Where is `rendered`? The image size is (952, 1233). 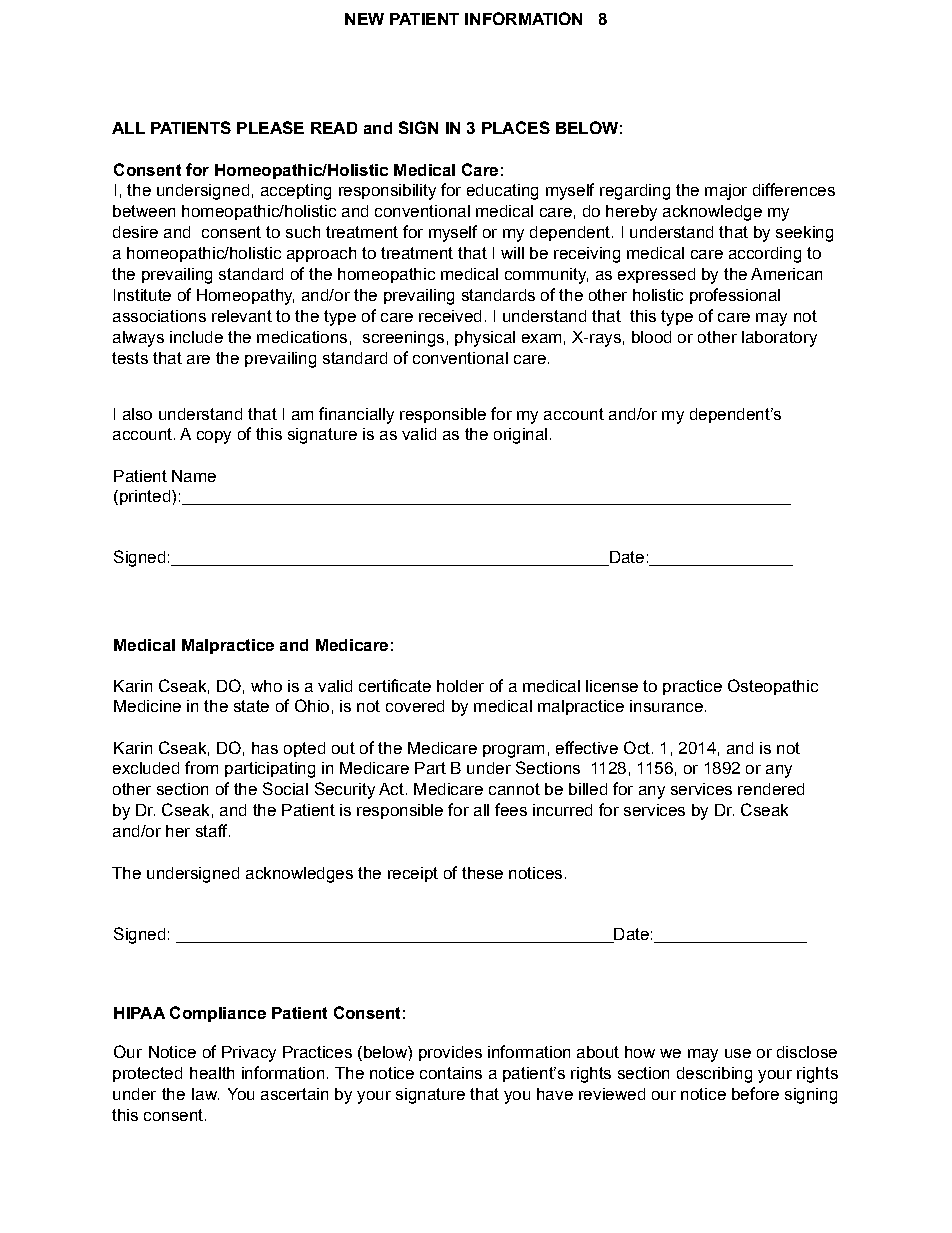 rendered is located at coordinates (771, 789).
